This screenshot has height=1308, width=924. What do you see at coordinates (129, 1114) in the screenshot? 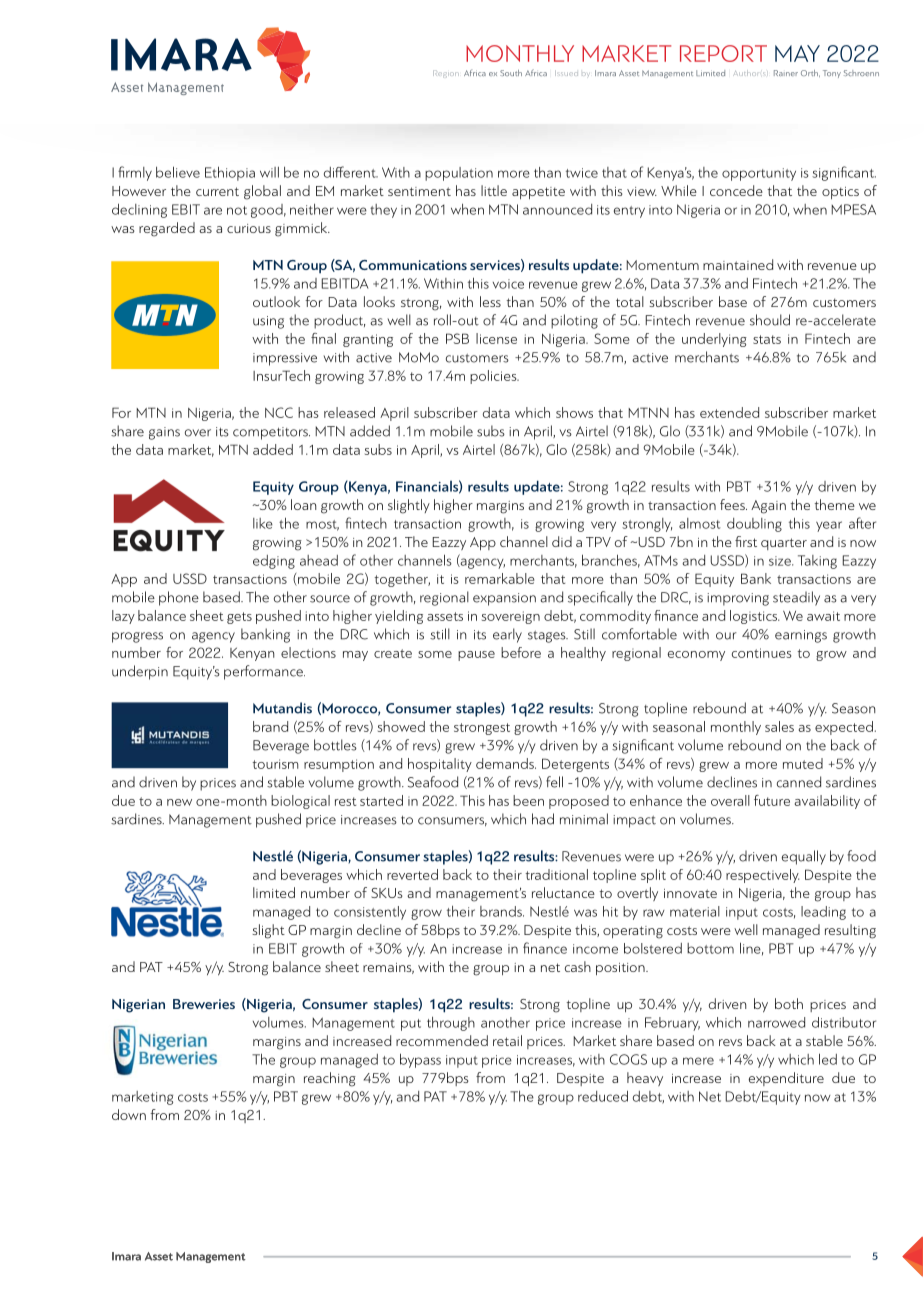
I see `down` at bounding box center [129, 1114].
